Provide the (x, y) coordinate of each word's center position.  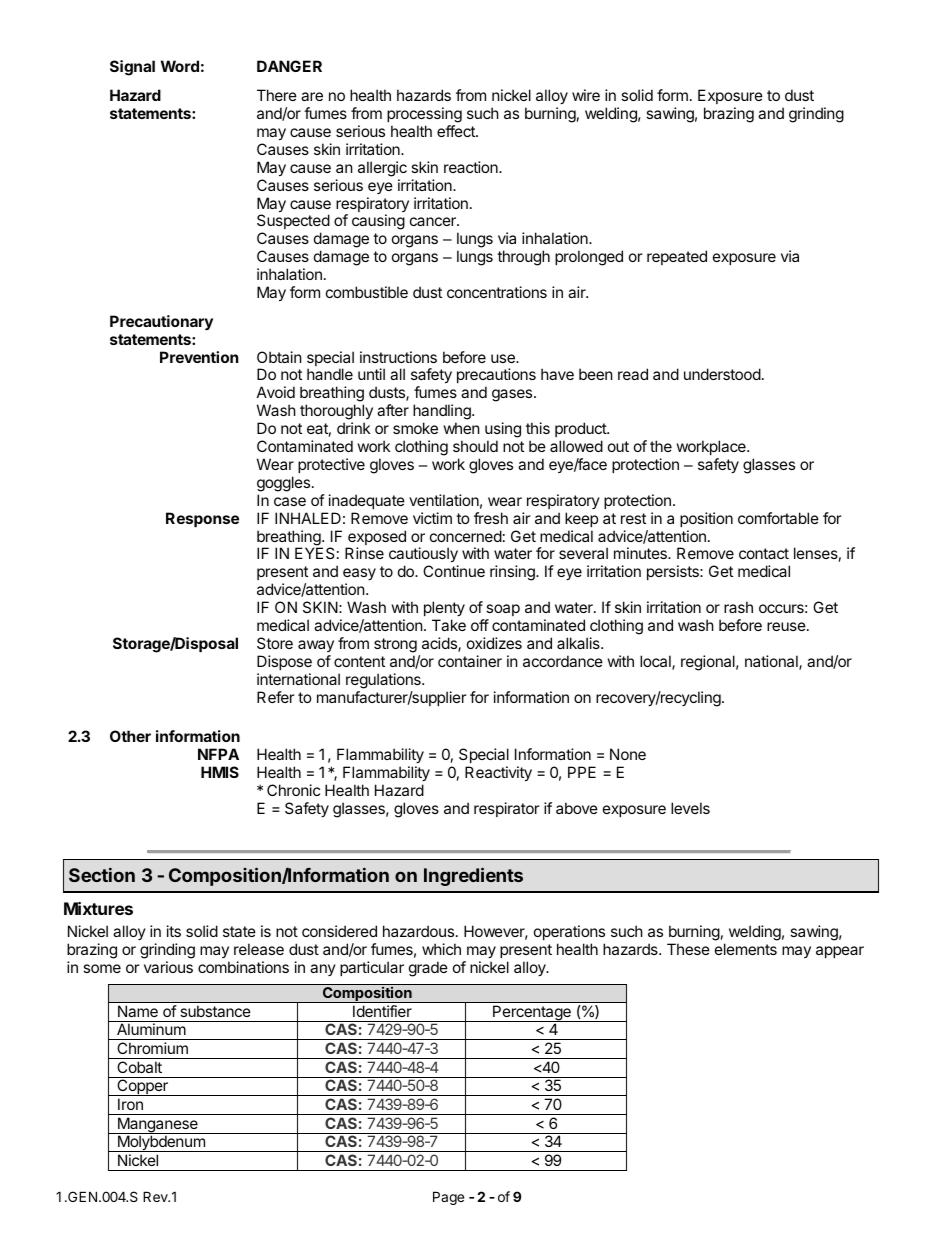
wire (586, 95)
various (168, 967)
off (480, 625)
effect (457, 131)
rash (738, 607)
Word (180, 66)
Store (275, 643)
